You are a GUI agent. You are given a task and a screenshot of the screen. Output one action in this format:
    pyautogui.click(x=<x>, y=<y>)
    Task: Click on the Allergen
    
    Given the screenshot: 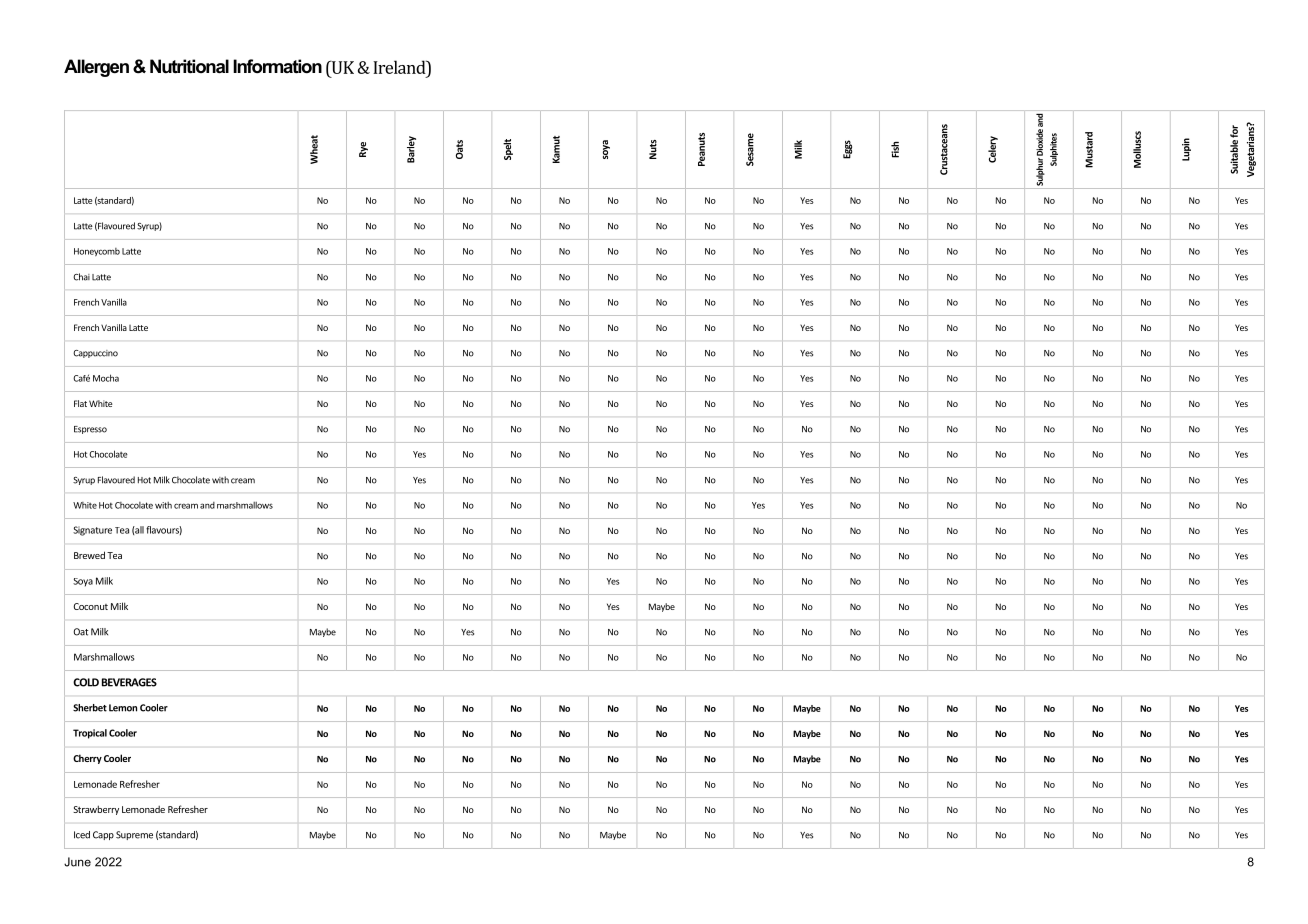 What is the action you would take?
    pyautogui.click(x=96, y=68)
